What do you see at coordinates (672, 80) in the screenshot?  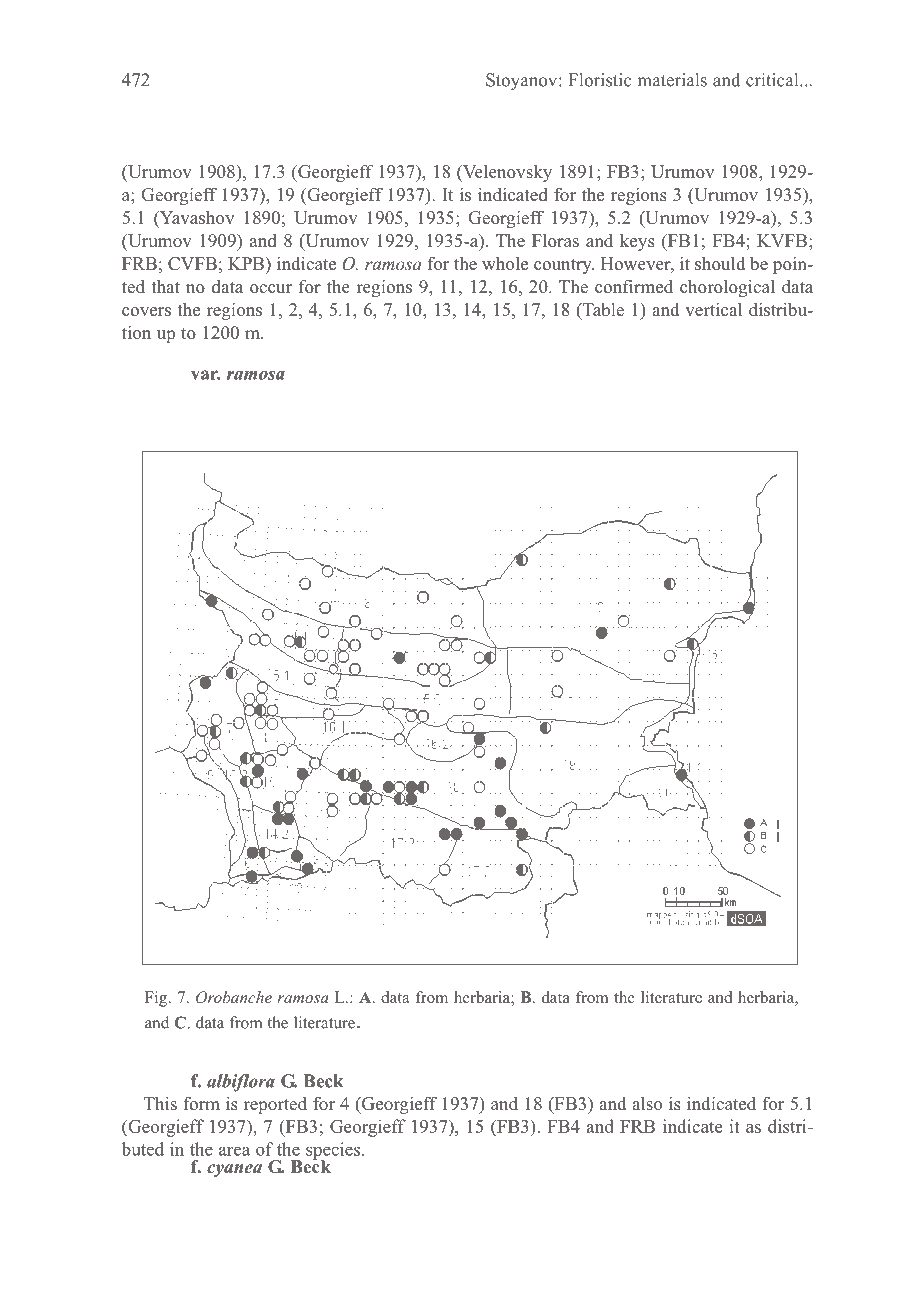 I see `materials` at bounding box center [672, 80].
